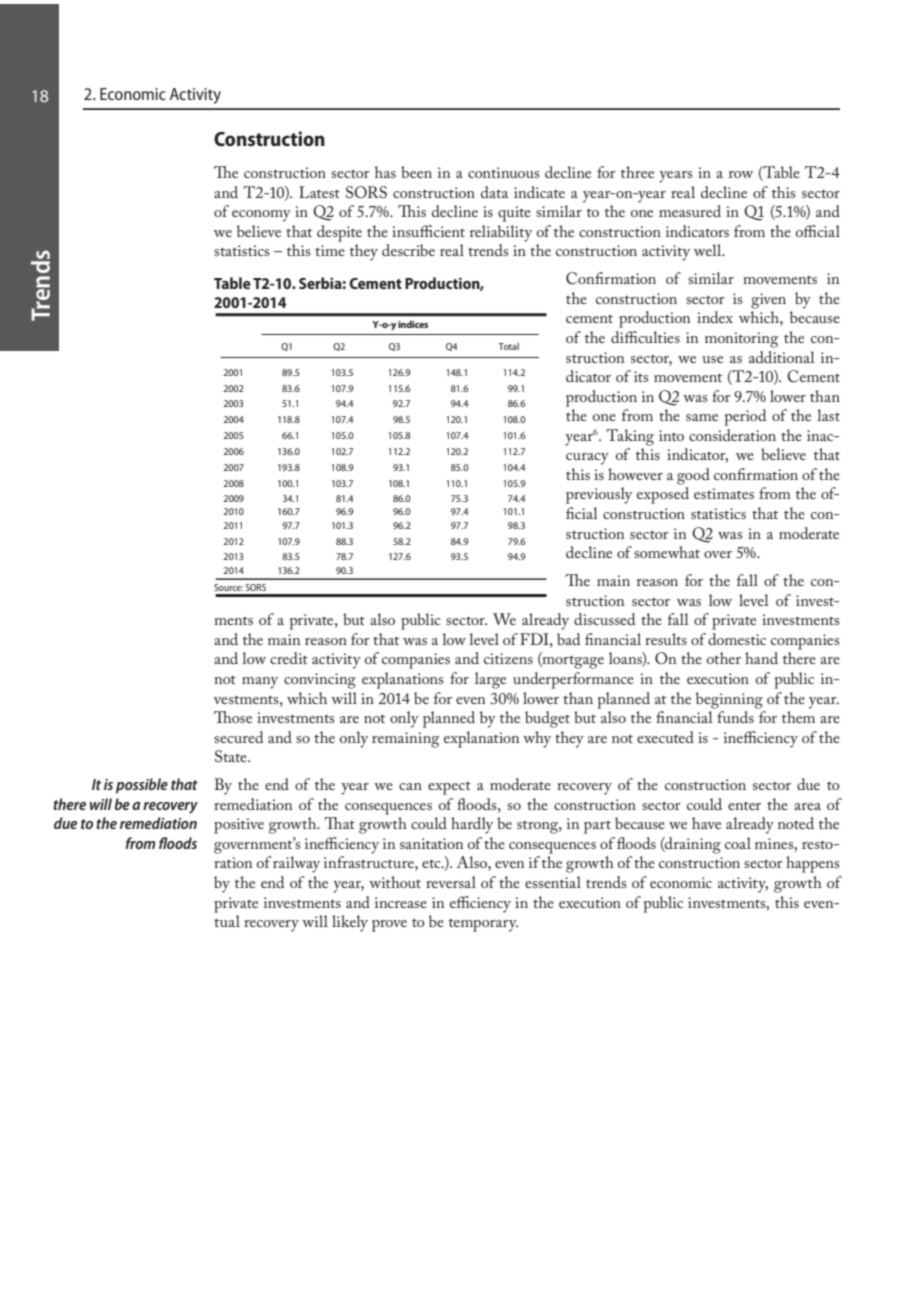 This image has height=1290, width=924. What do you see at coordinates (745, 417) in the image?
I see `period` at bounding box center [745, 417].
